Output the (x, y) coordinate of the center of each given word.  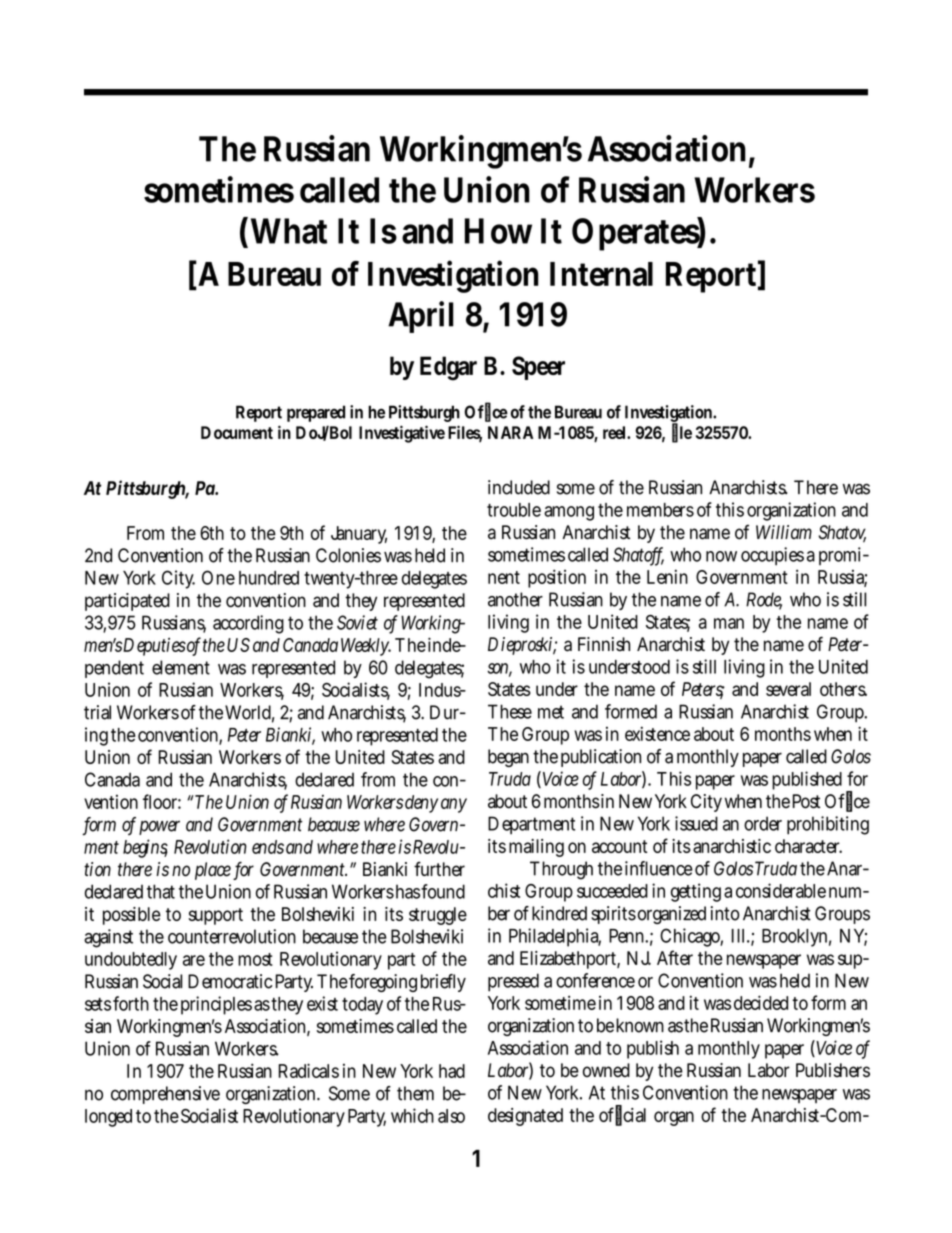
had (452, 1071)
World (249, 713)
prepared (316, 413)
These (510, 711)
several (788, 689)
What (289, 231)
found (443, 891)
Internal (601, 274)
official (622, 1115)
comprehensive (165, 1095)
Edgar (448, 368)
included (519, 487)
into (725, 913)
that (161, 891)
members (660, 510)
